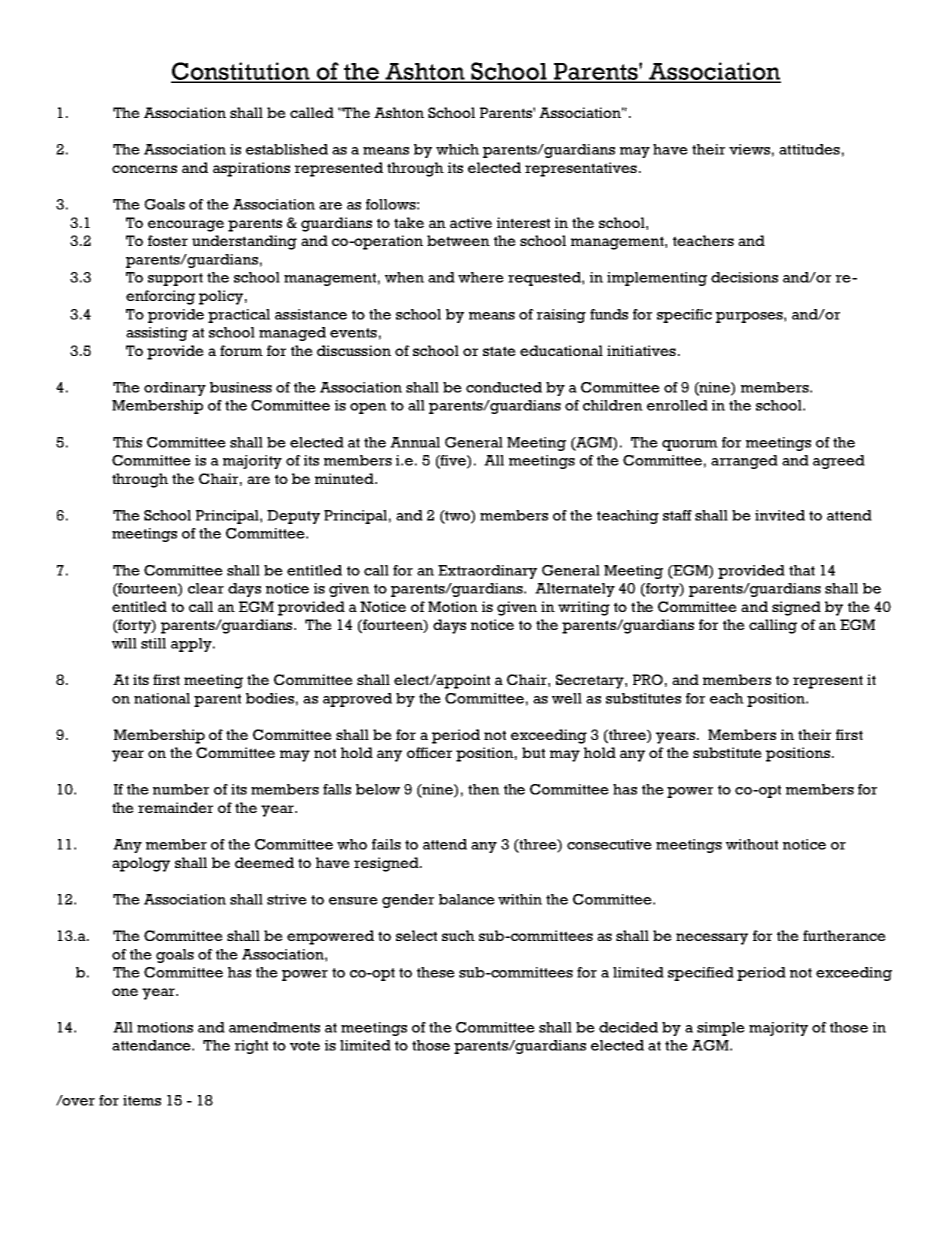 This screenshot has width=952, height=1233. I want to click on right, so click(251, 1047).
